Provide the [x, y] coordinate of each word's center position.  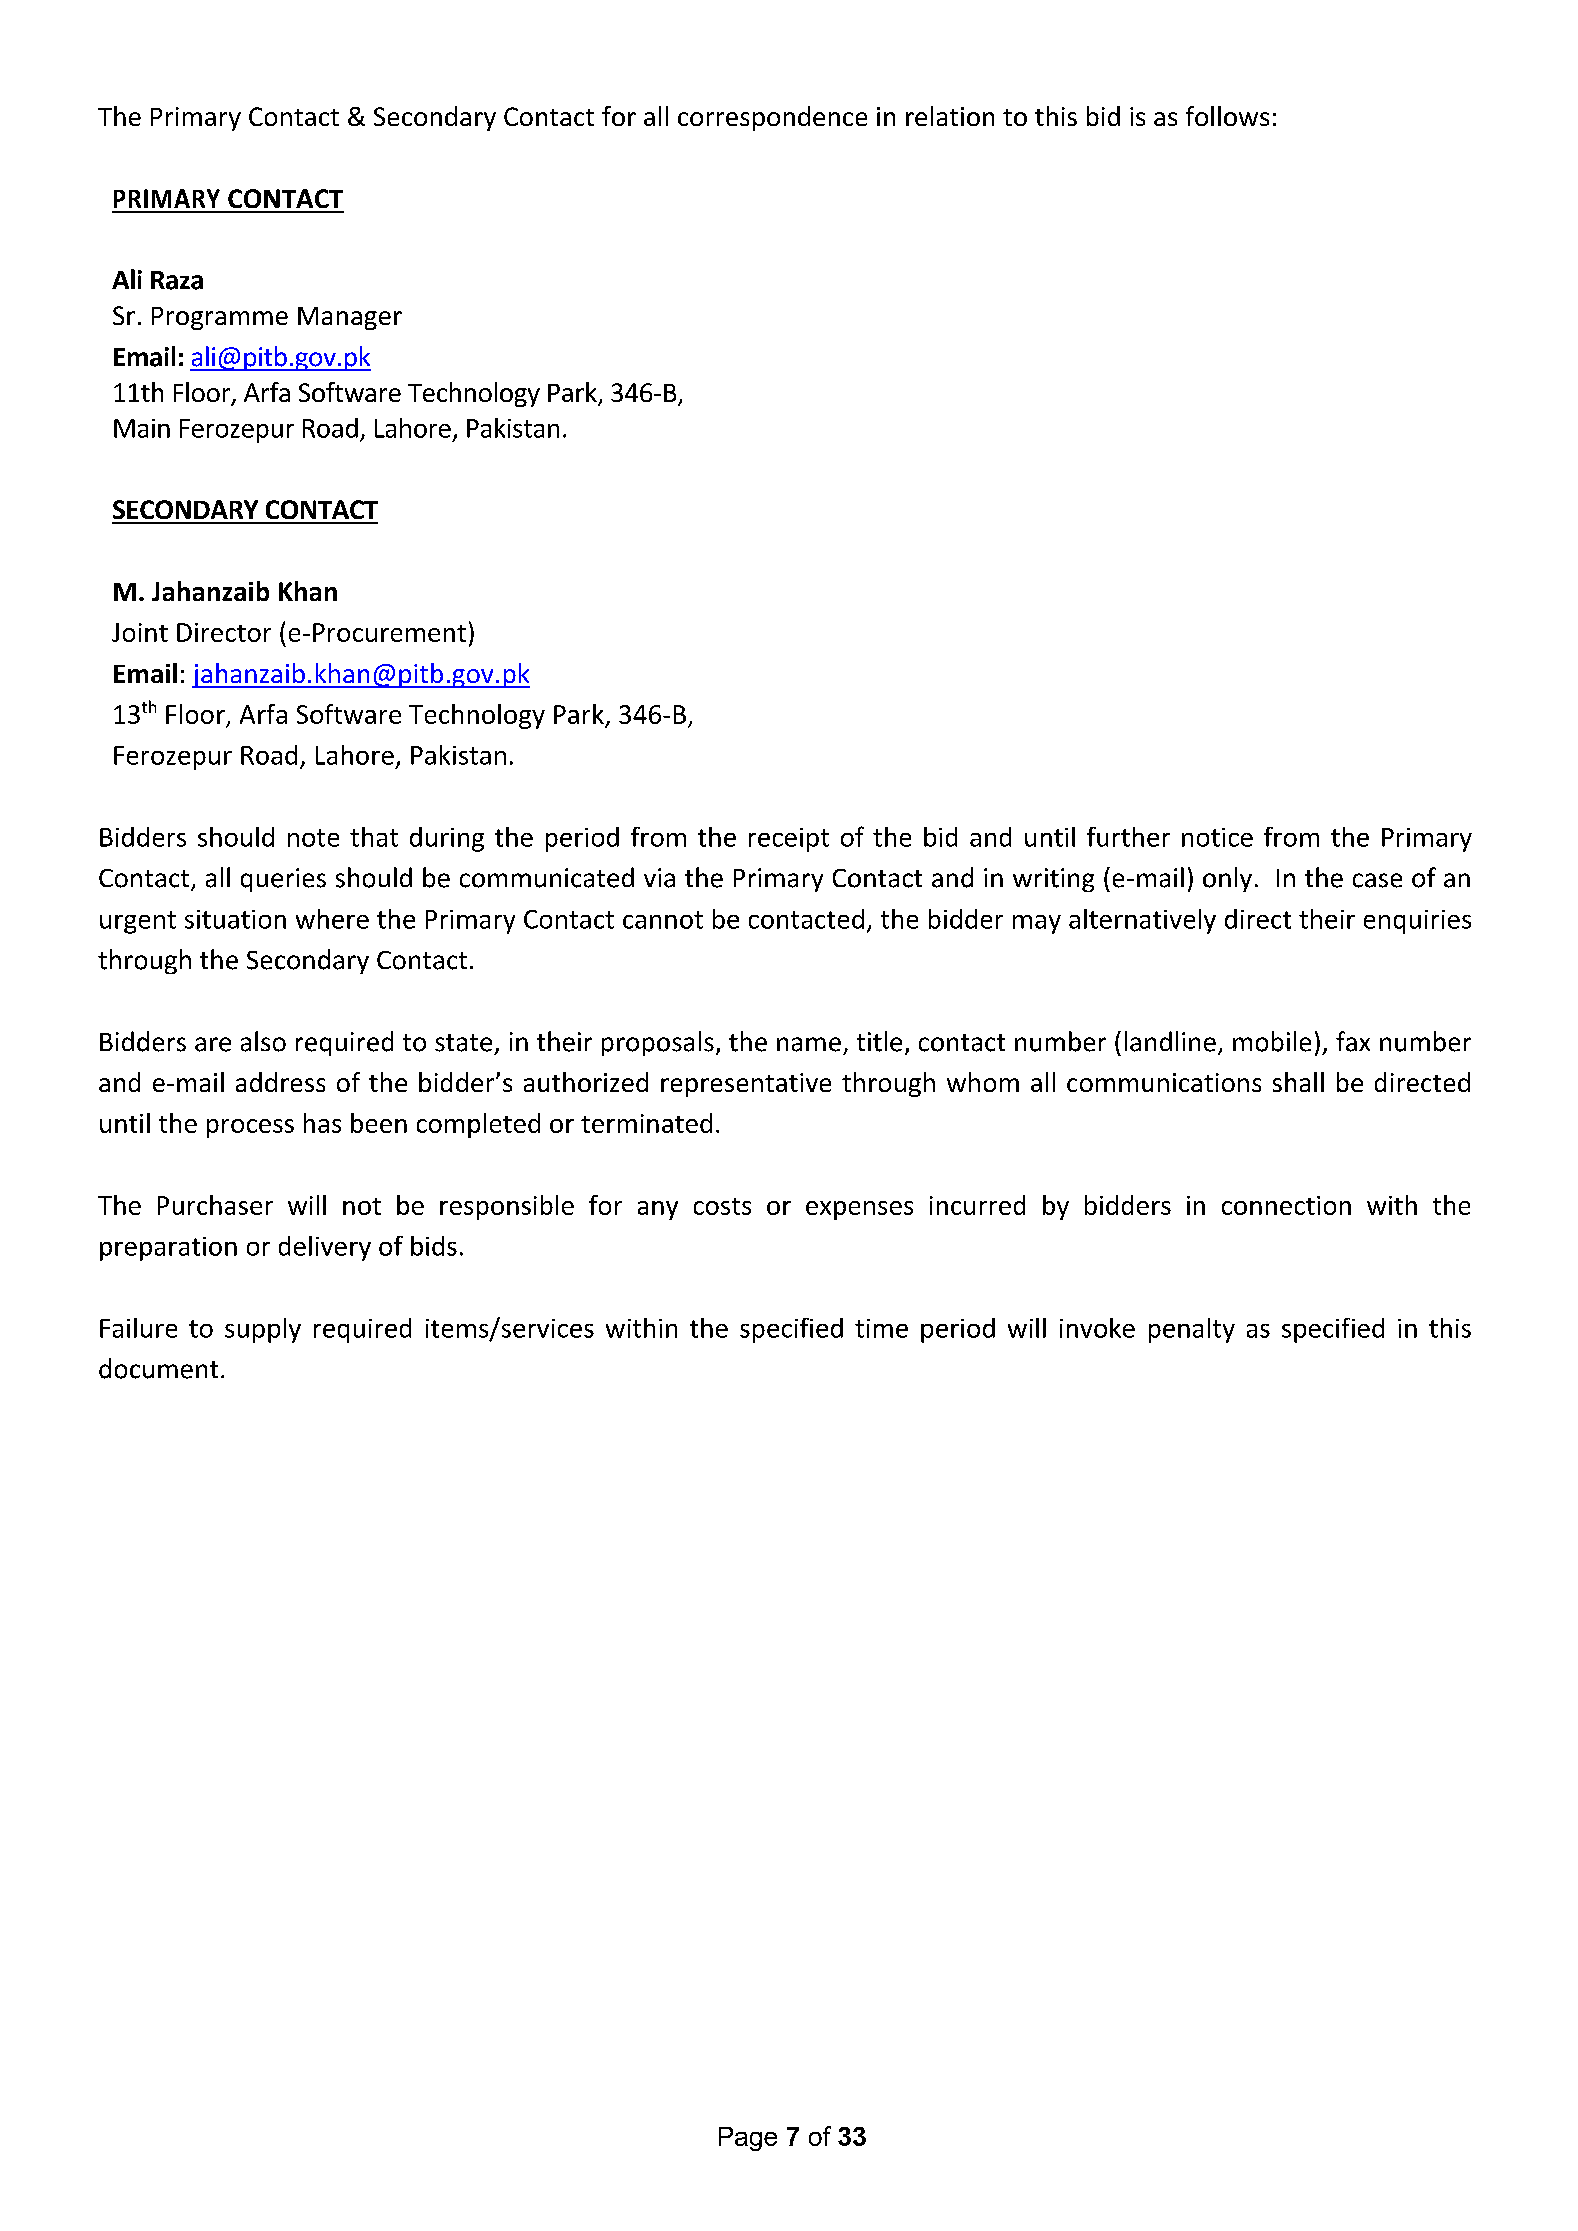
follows [1227, 116]
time [881, 1328]
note [313, 838]
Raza [177, 280]
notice [1217, 837]
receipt [789, 840]
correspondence [772, 118]
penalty [1192, 1330]
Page [748, 2139]
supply [263, 1330]
